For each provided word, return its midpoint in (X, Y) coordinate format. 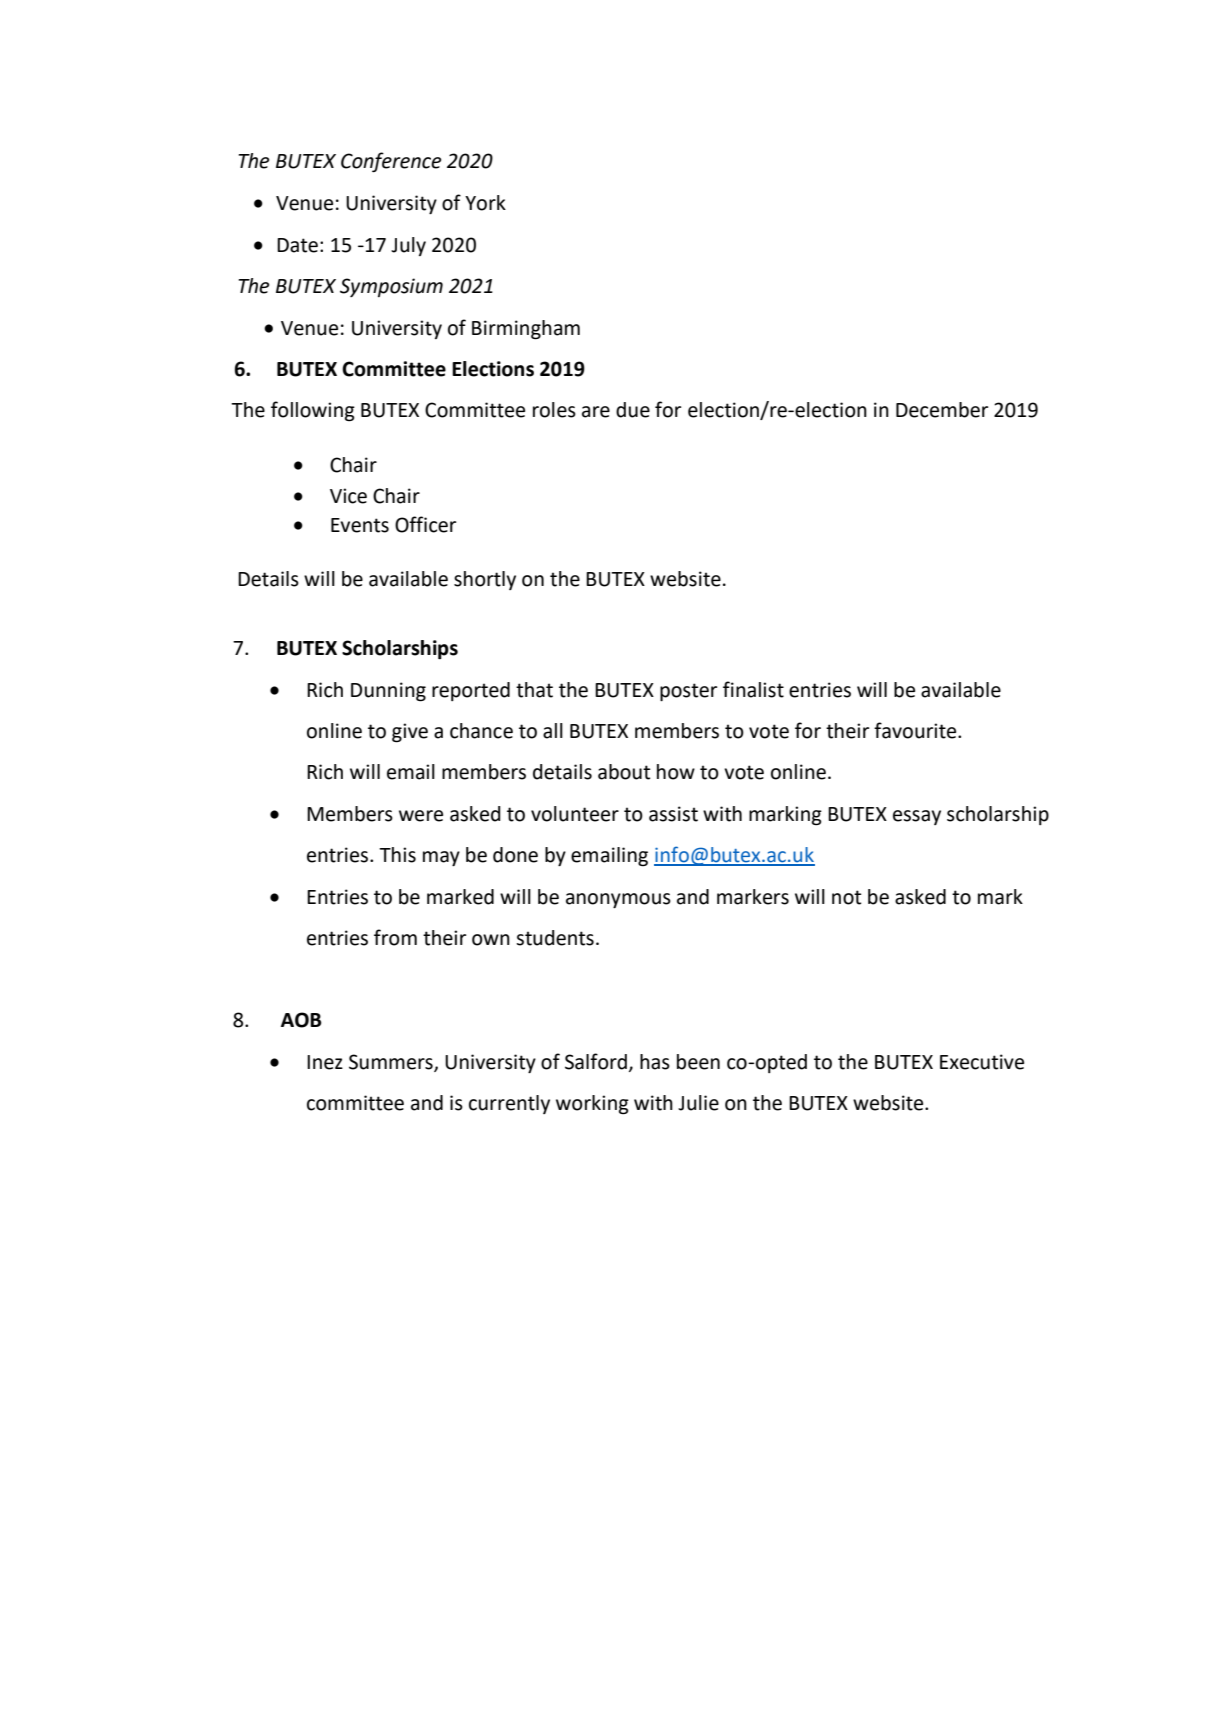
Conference (391, 162)
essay (917, 817)
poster (688, 692)
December (942, 410)
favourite (916, 730)
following (313, 411)
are (596, 412)
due (633, 410)
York (485, 203)
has (655, 1062)
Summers (392, 1063)
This (397, 855)
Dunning (388, 692)
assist (673, 814)
